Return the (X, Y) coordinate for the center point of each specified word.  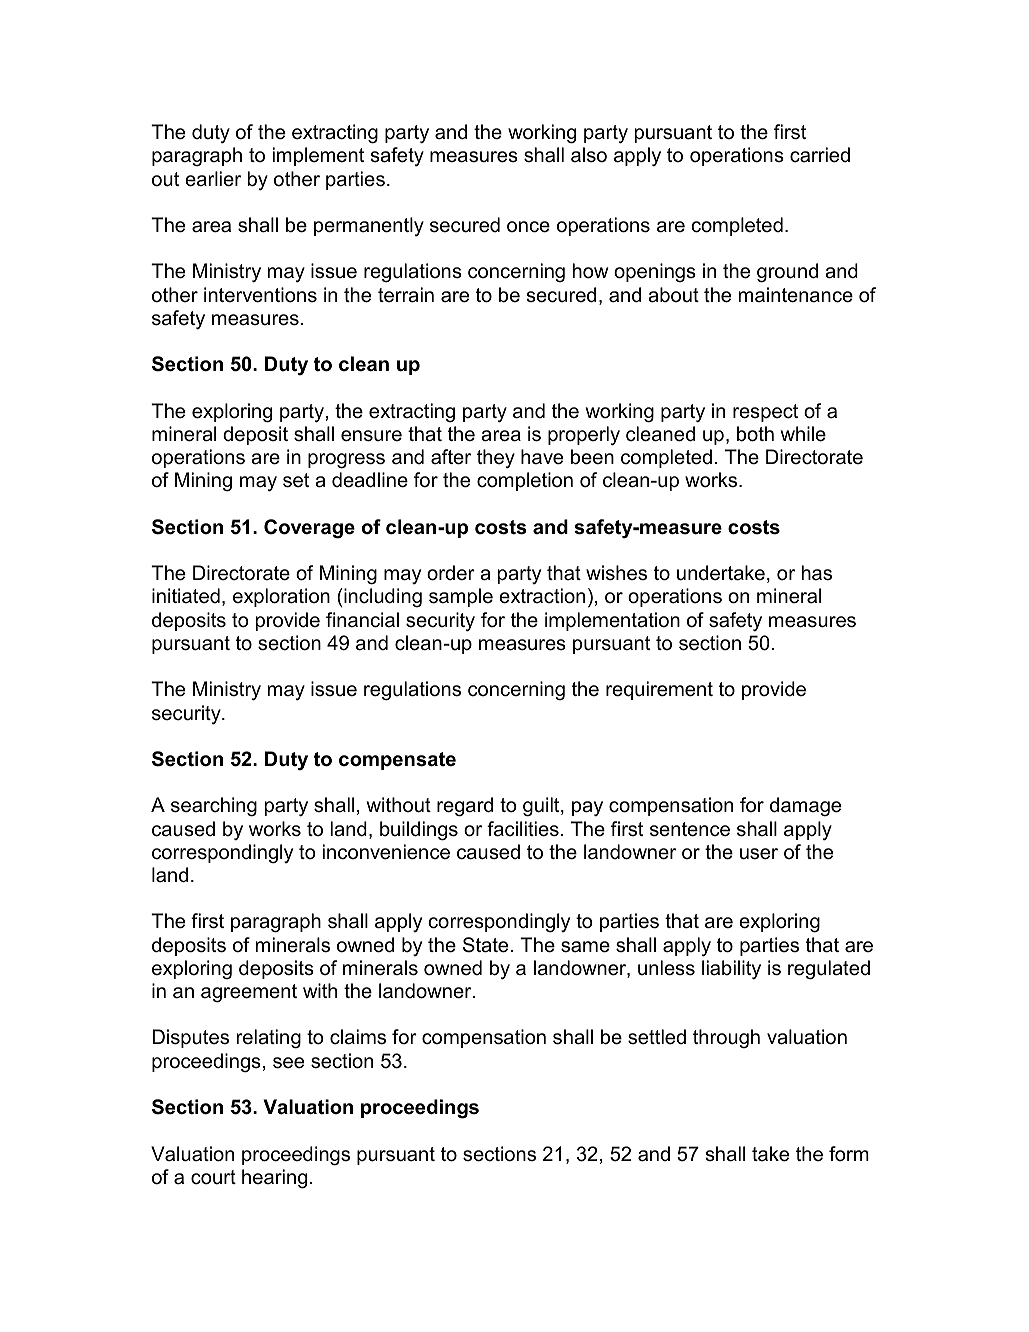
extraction (542, 596)
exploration (281, 597)
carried (820, 155)
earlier (213, 179)
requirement (659, 690)
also (589, 155)
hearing (274, 1179)
